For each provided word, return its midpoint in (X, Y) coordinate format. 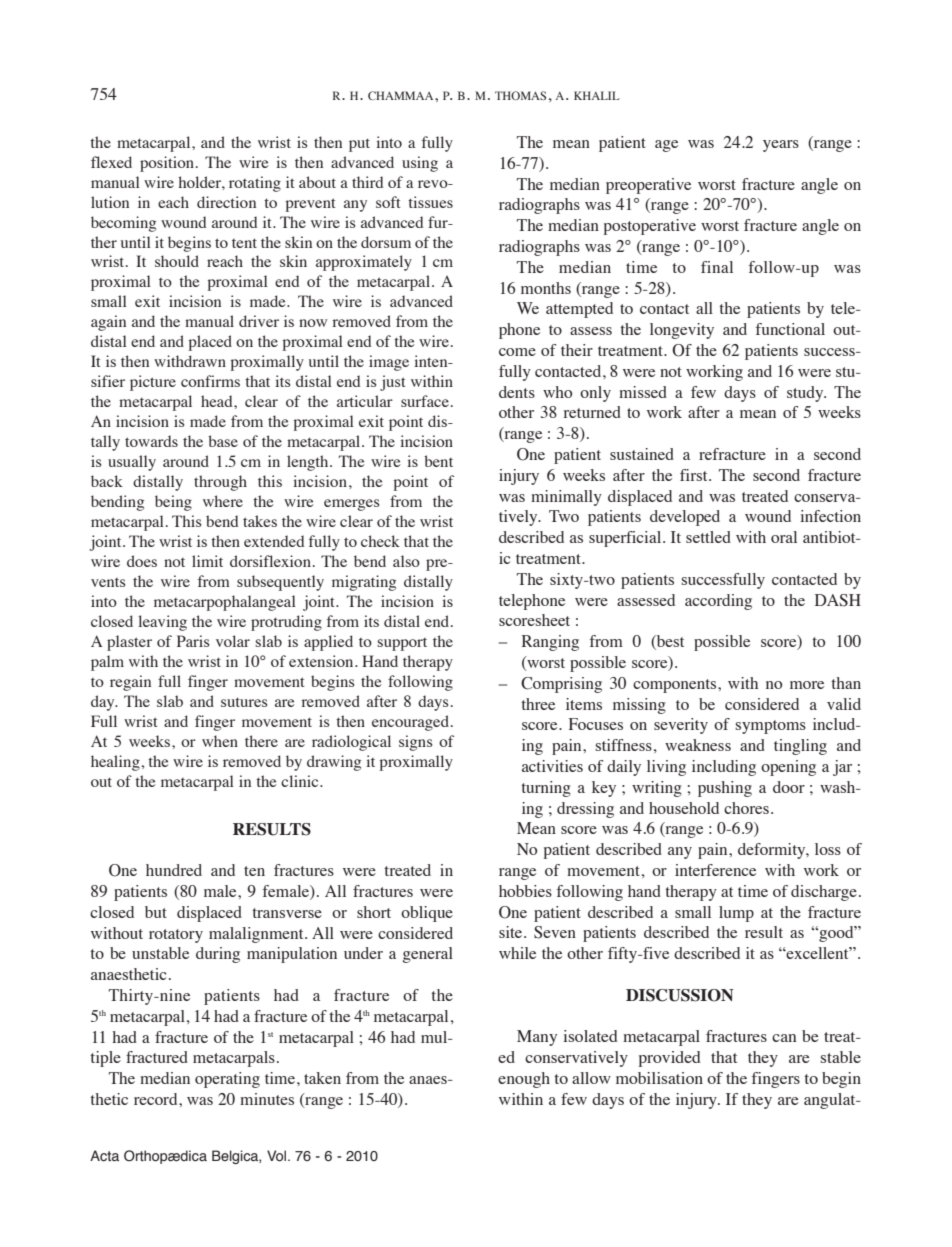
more (807, 685)
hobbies (525, 891)
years (781, 146)
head (218, 401)
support (402, 644)
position (167, 164)
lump (736, 914)
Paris (193, 641)
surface (425, 401)
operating (227, 1080)
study (806, 394)
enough (524, 1080)
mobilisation (659, 1078)
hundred (174, 870)
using (420, 164)
